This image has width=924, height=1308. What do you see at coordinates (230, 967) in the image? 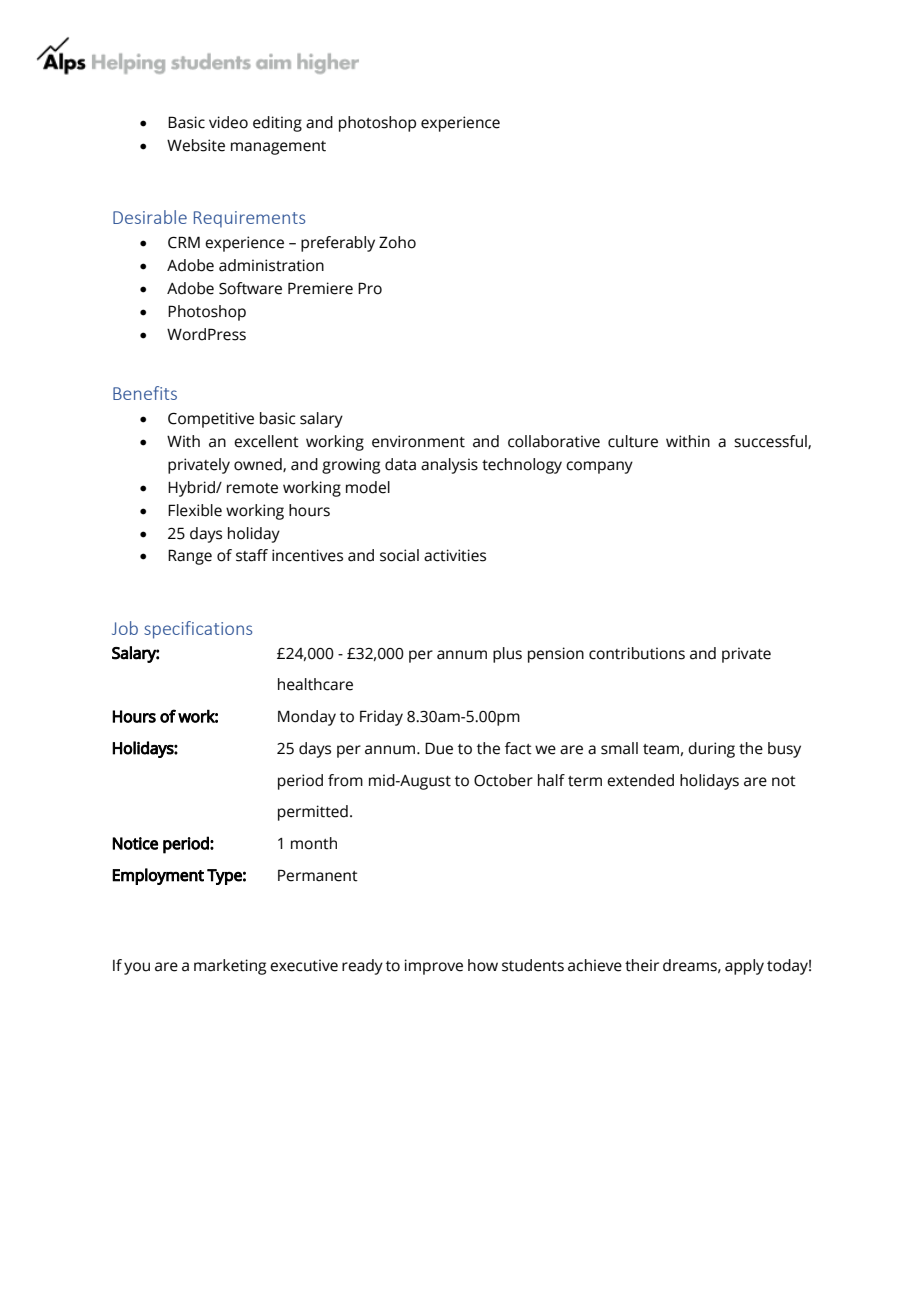
I see `marketing` at bounding box center [230, 967].
